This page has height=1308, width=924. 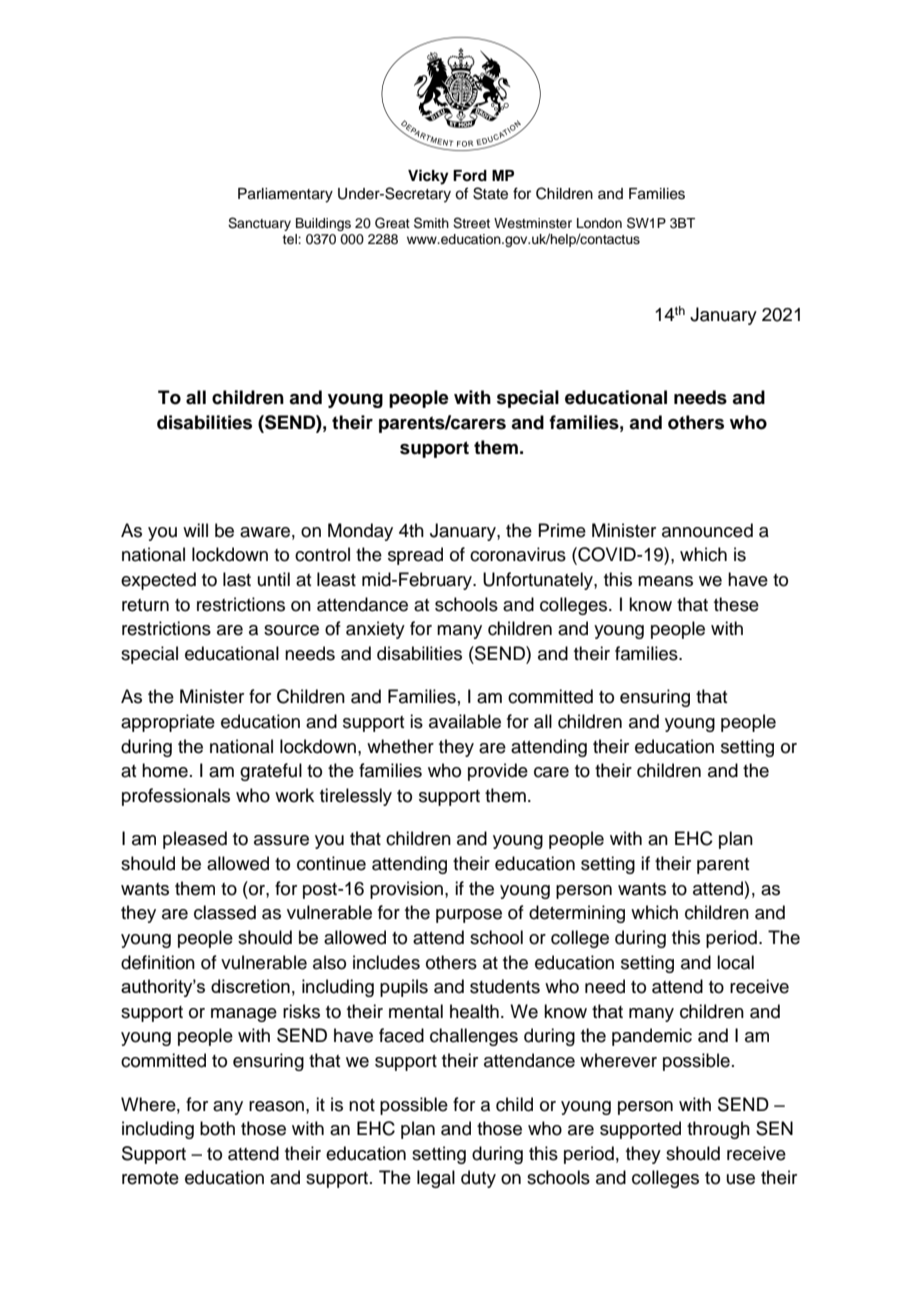 What do you see at coordinates (465, 721) in the page?
I see `available` at bounding box center [465, 721].
